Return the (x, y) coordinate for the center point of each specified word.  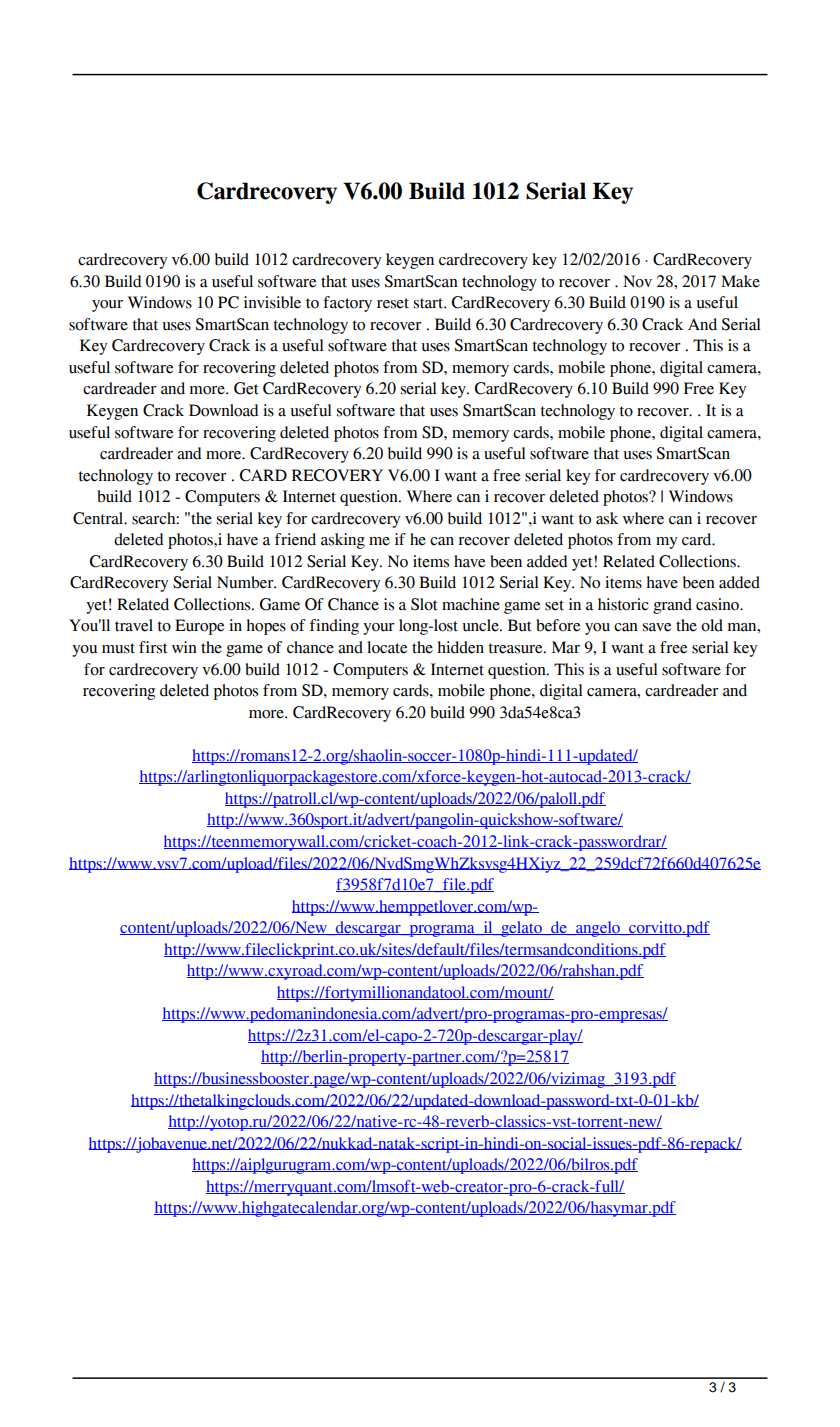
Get (246, 388)
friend (295, 539)
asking (343, 541)
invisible (272, 302)
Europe (199, 627)
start (429, 303)
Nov (637, 281)
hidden (460, 647)
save (657, 627)
